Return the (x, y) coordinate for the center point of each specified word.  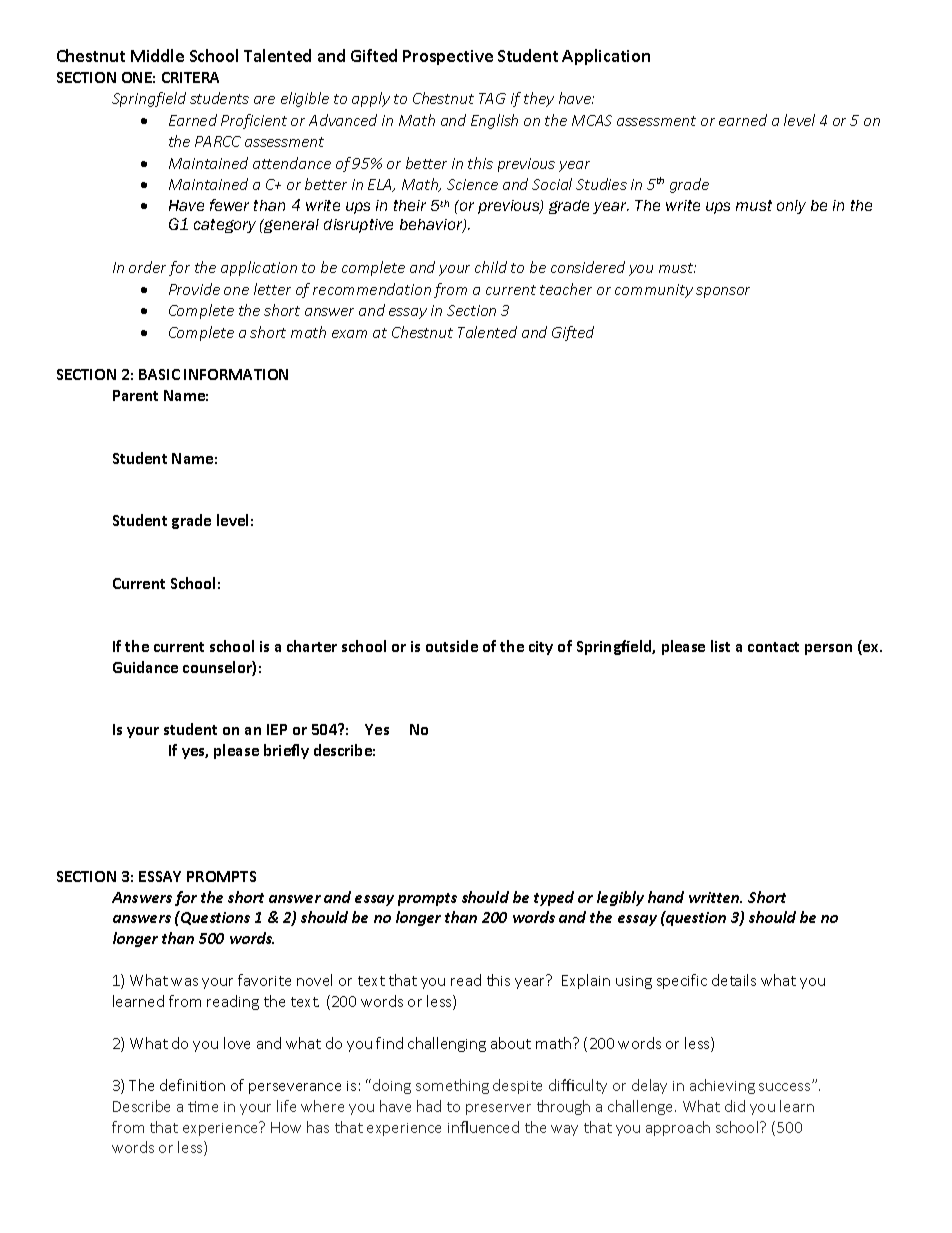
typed (554, 898)
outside (452, 646)
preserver (498, 1109)
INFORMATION (236, 374)
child (491, 267)
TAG (492, 98)
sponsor (723, 292)
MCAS (592, 120)
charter (312, 646)
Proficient (254, 121)
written (715, 897)
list (720, 646)
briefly (286, 751)
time (203, 1106)
